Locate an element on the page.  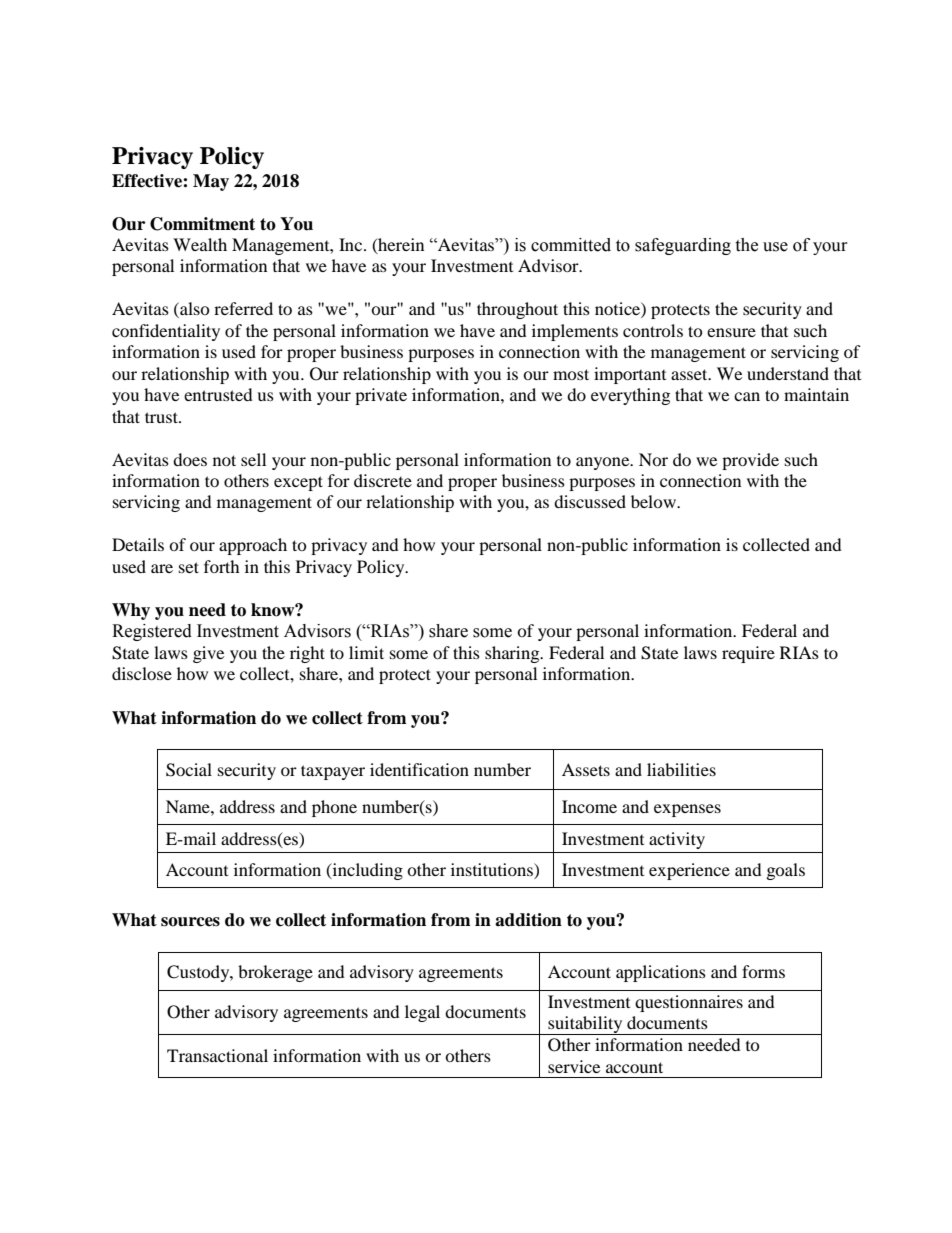
Transactional is located at coordinates (217, 1055).
